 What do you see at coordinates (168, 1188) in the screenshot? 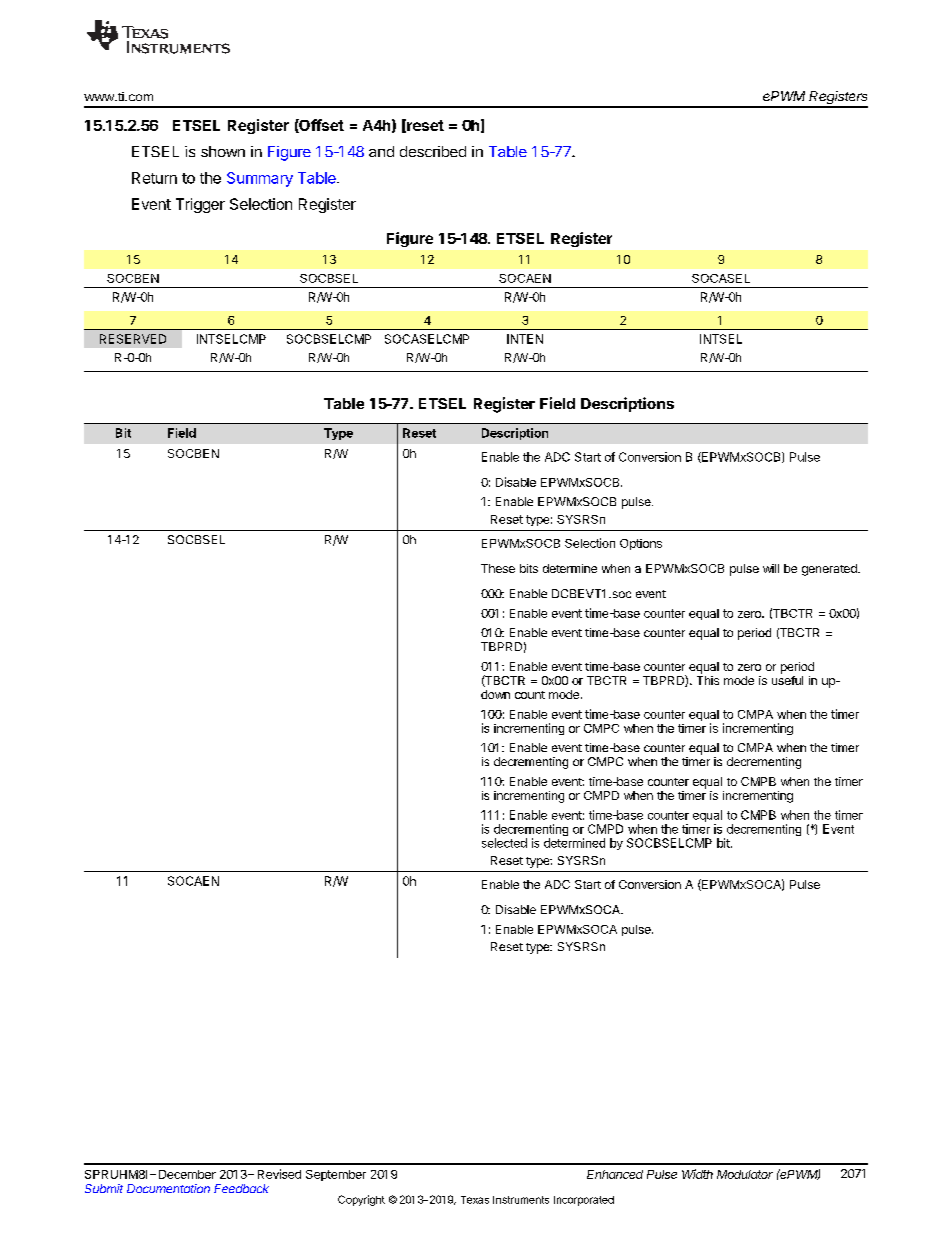
I see `Documentation` at bounding box center [168, 1188].
